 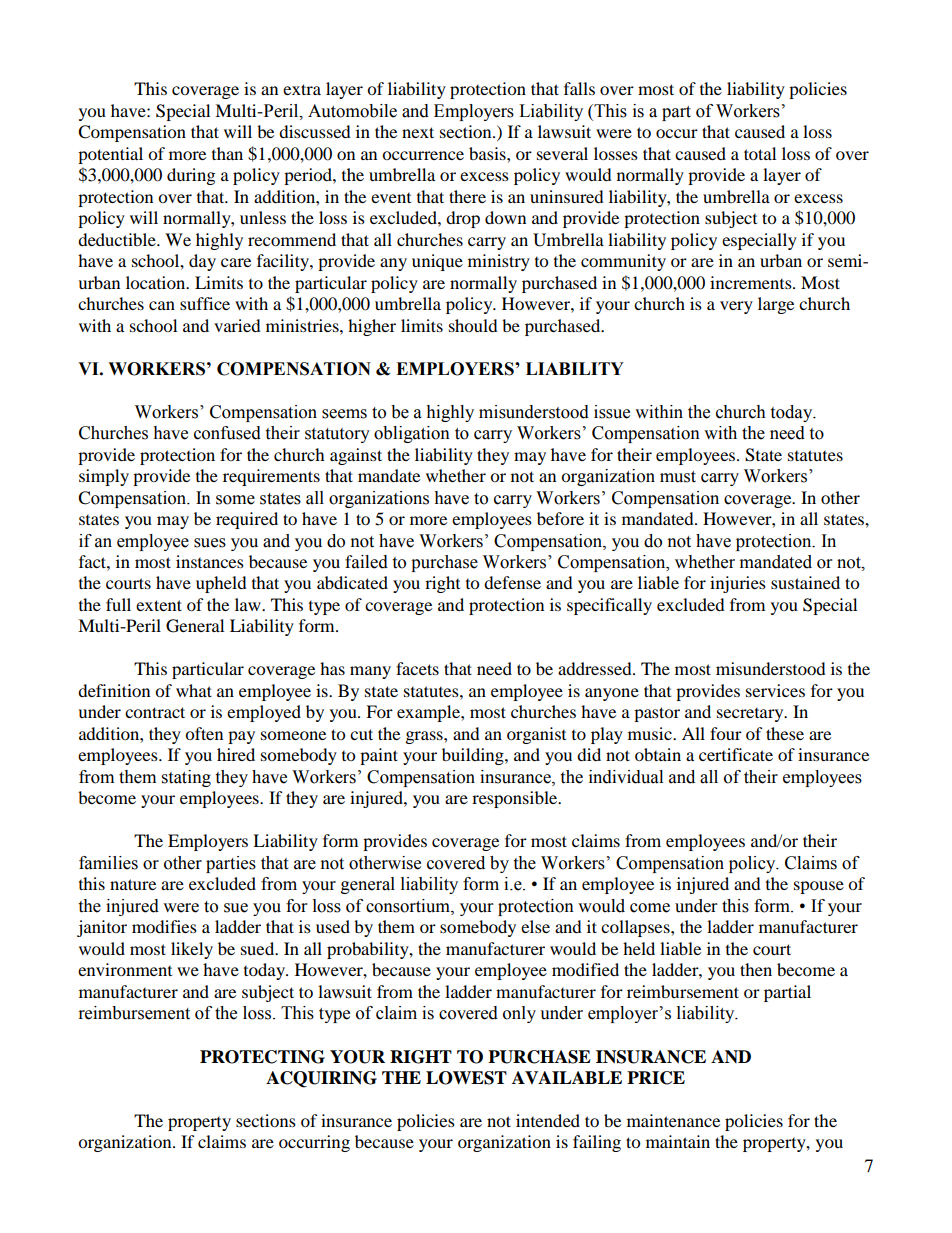 I want to click on total, so click(x=760, y=153).
